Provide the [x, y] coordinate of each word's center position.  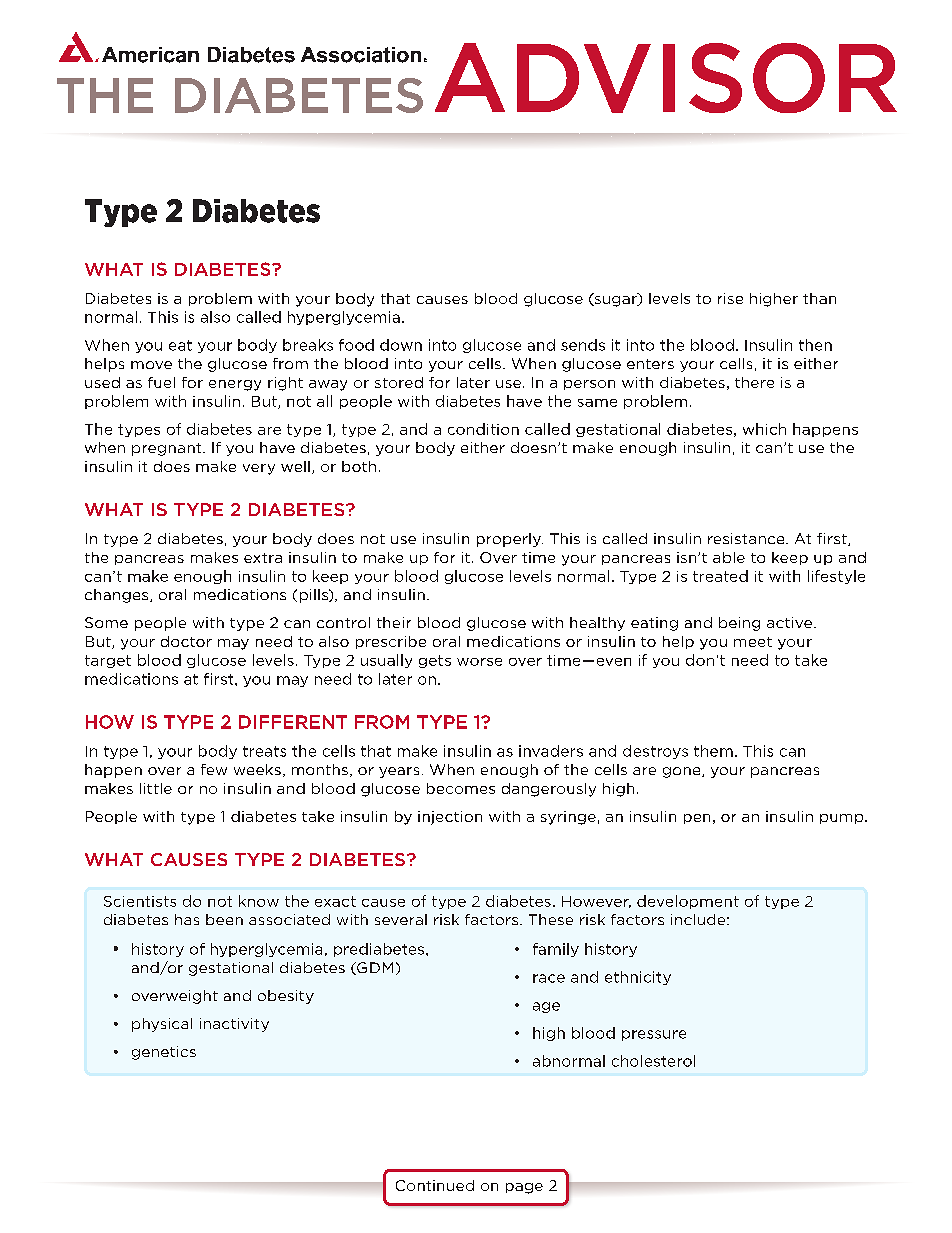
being [739, 624]
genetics [164, 1053]
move [151, 365]
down [401, 345]
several [401, 919]
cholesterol [653, 1061]
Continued [435, 1185]
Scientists [140, 901]
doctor [186, 641]
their [394, 622]
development [688, 902]
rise [730, 298]
